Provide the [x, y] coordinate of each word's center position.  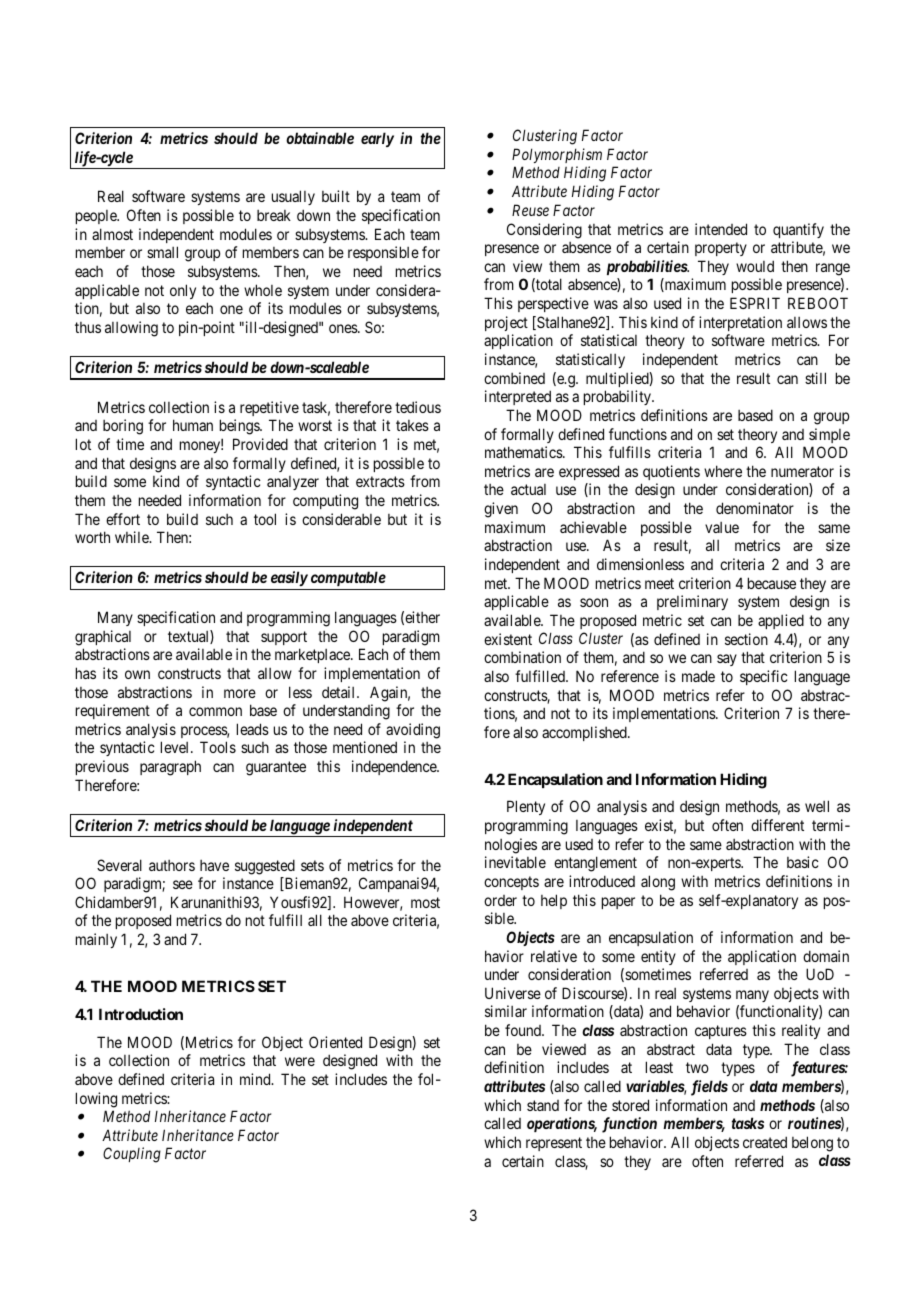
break [274, 215]
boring [123, 427]
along [658, 883]
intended [721, 229]
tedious [418, 407]
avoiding [413, 731]
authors [172, 865]
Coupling [132, 1155]
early [377, 139]
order [500, 900]
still [815, 378]
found [524, 1030]
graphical [103, 638]
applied [781, 621]
